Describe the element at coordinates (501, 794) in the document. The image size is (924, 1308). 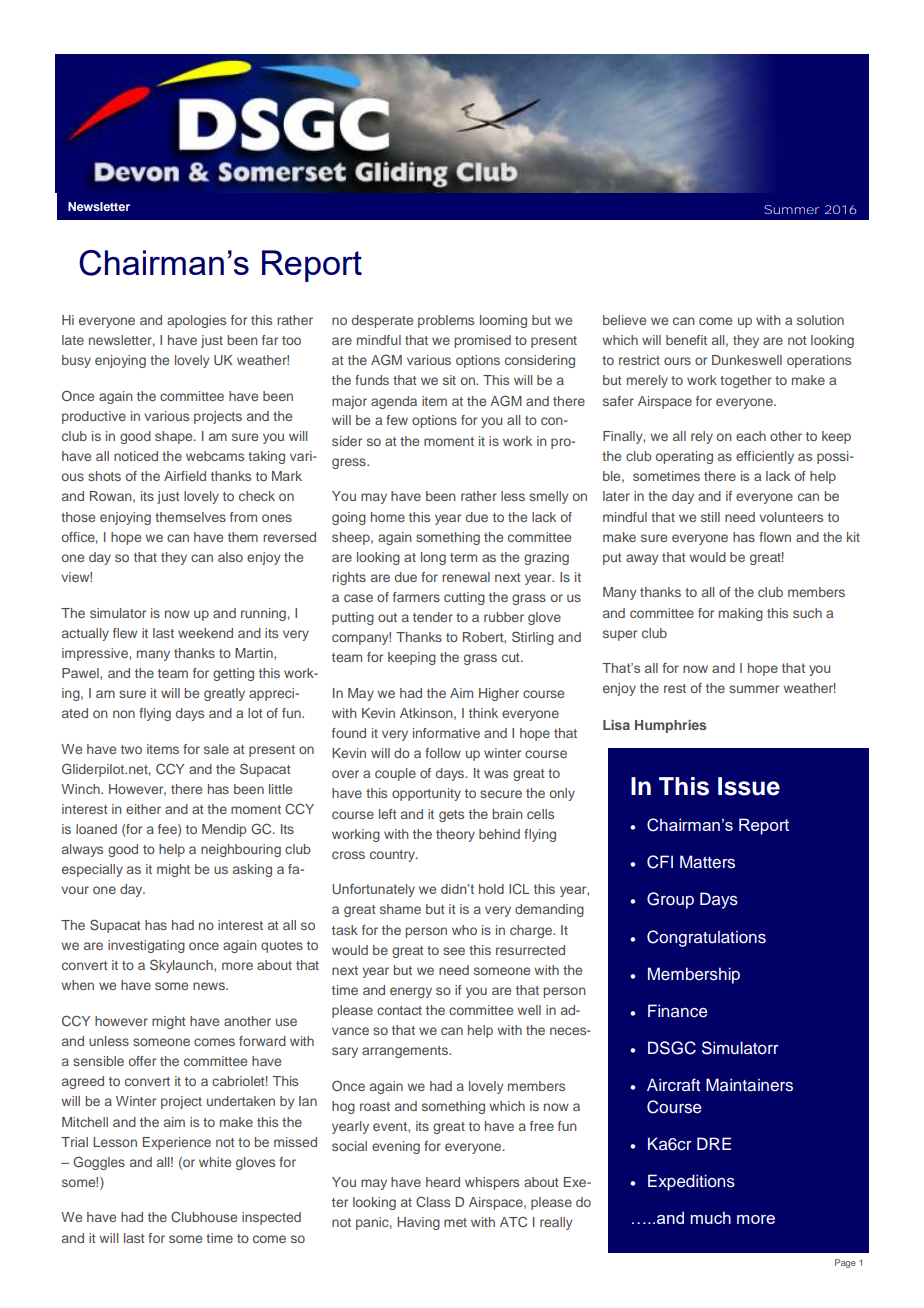
I see `secure` at that location.
